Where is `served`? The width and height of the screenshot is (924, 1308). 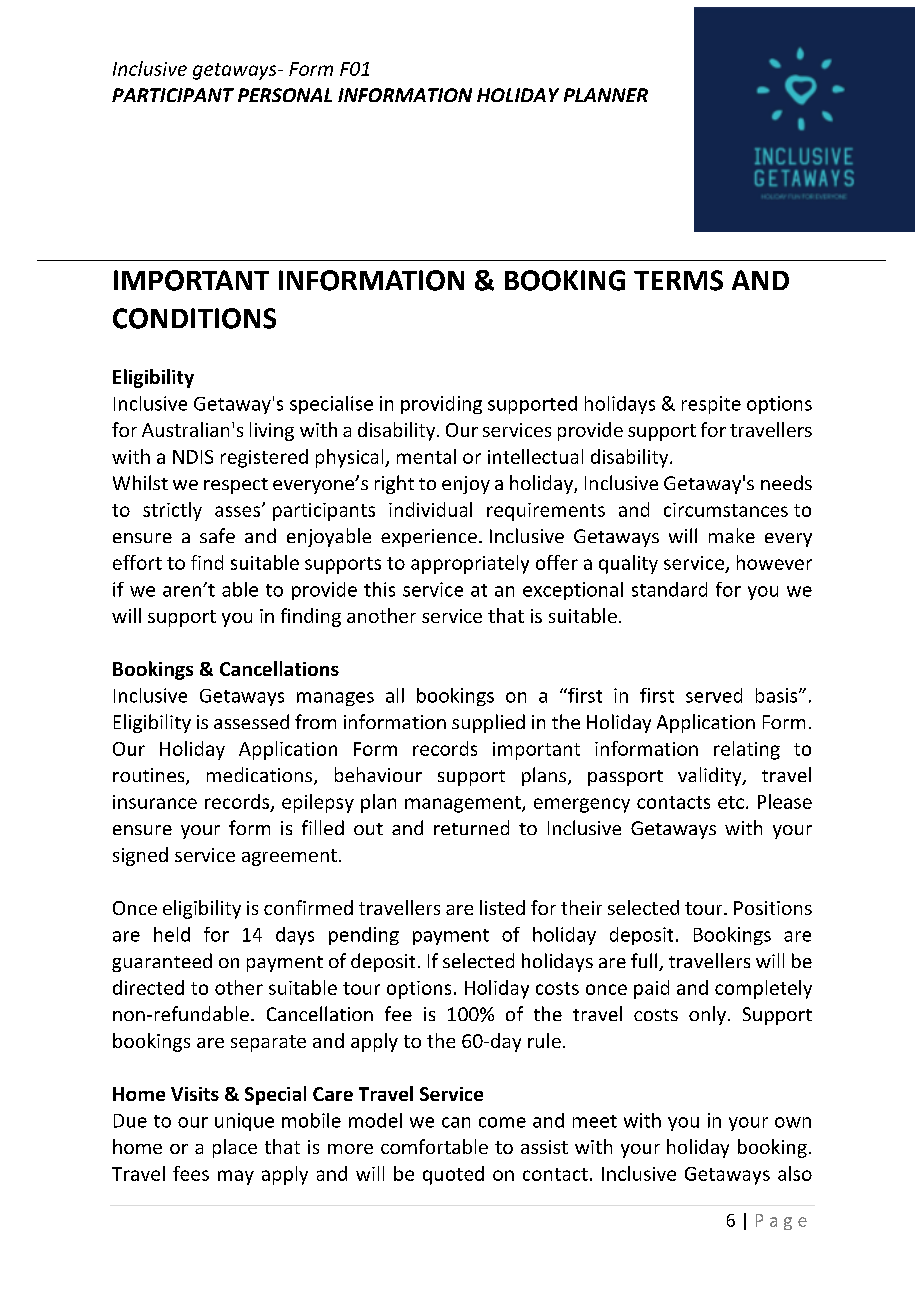
served is located at coordinates (714, 695).
